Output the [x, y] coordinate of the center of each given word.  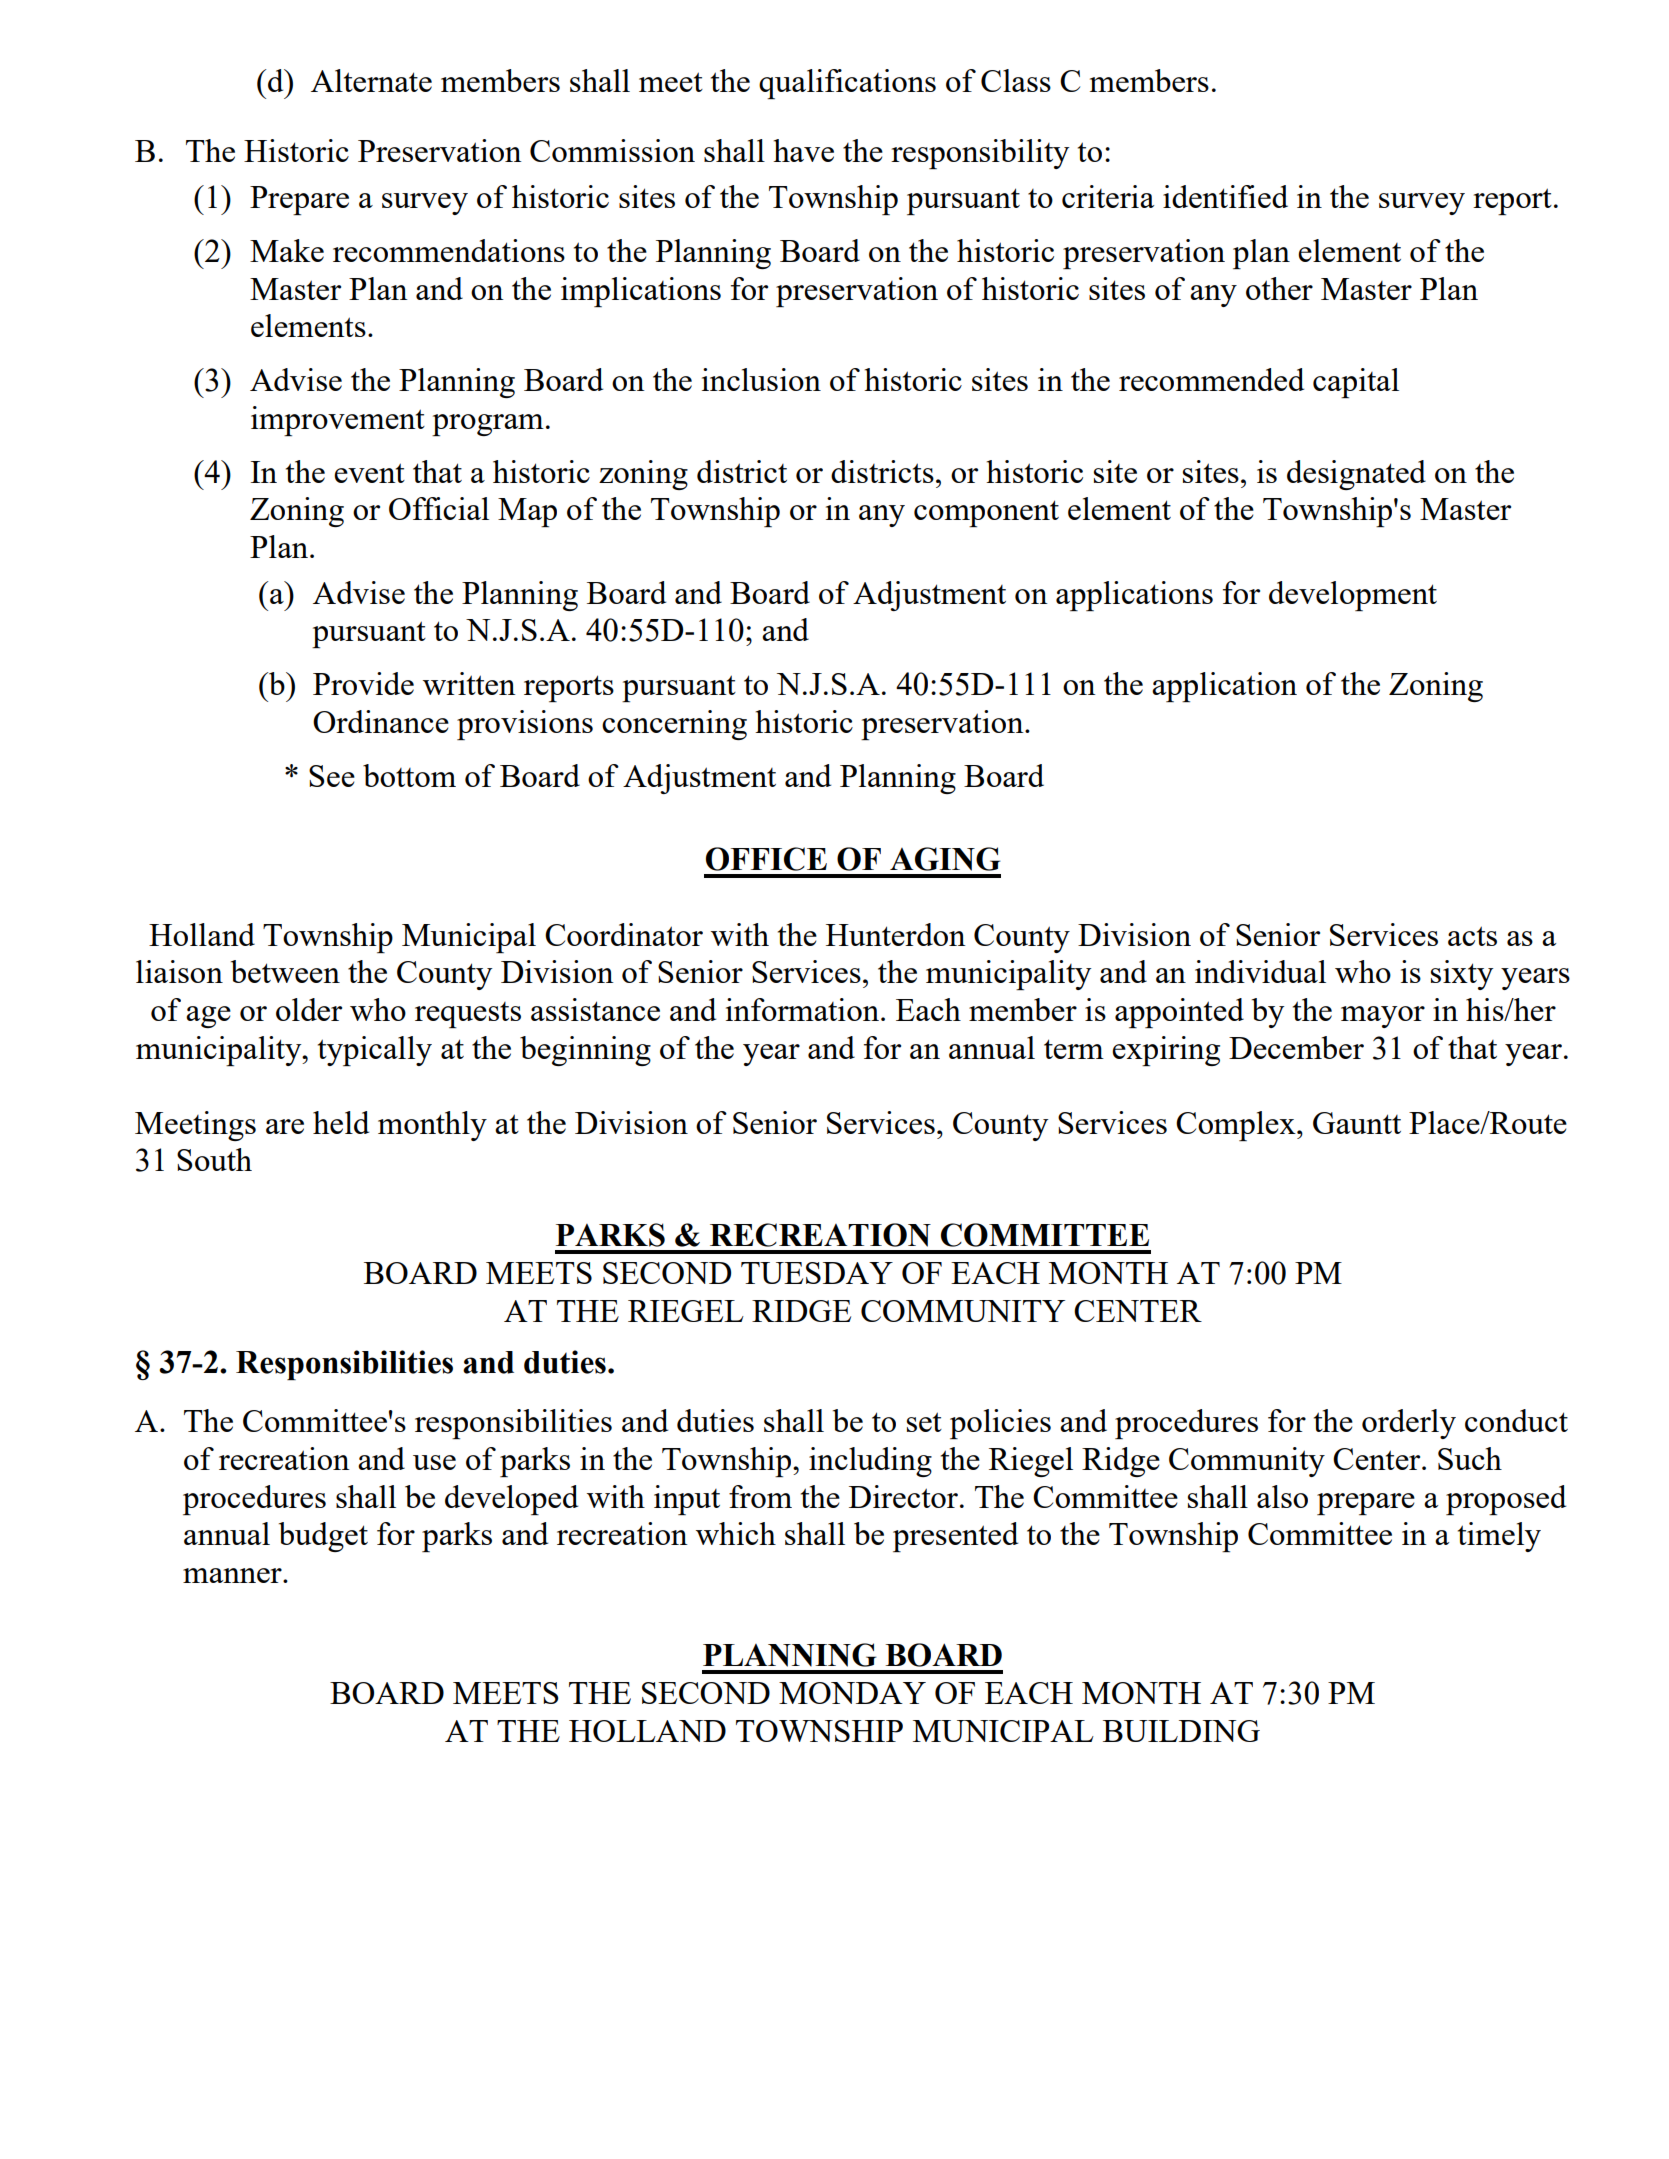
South [214, 1159]
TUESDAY [817, 1273]
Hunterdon [896, 934]
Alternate [371, 80]
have [803, 150]
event [369, 473]
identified [1225, 196]
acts [1472, 936]
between [285, 971]
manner [233, 1575]
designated [1356, 475]
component [986, 513]
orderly [1409, 1424]
